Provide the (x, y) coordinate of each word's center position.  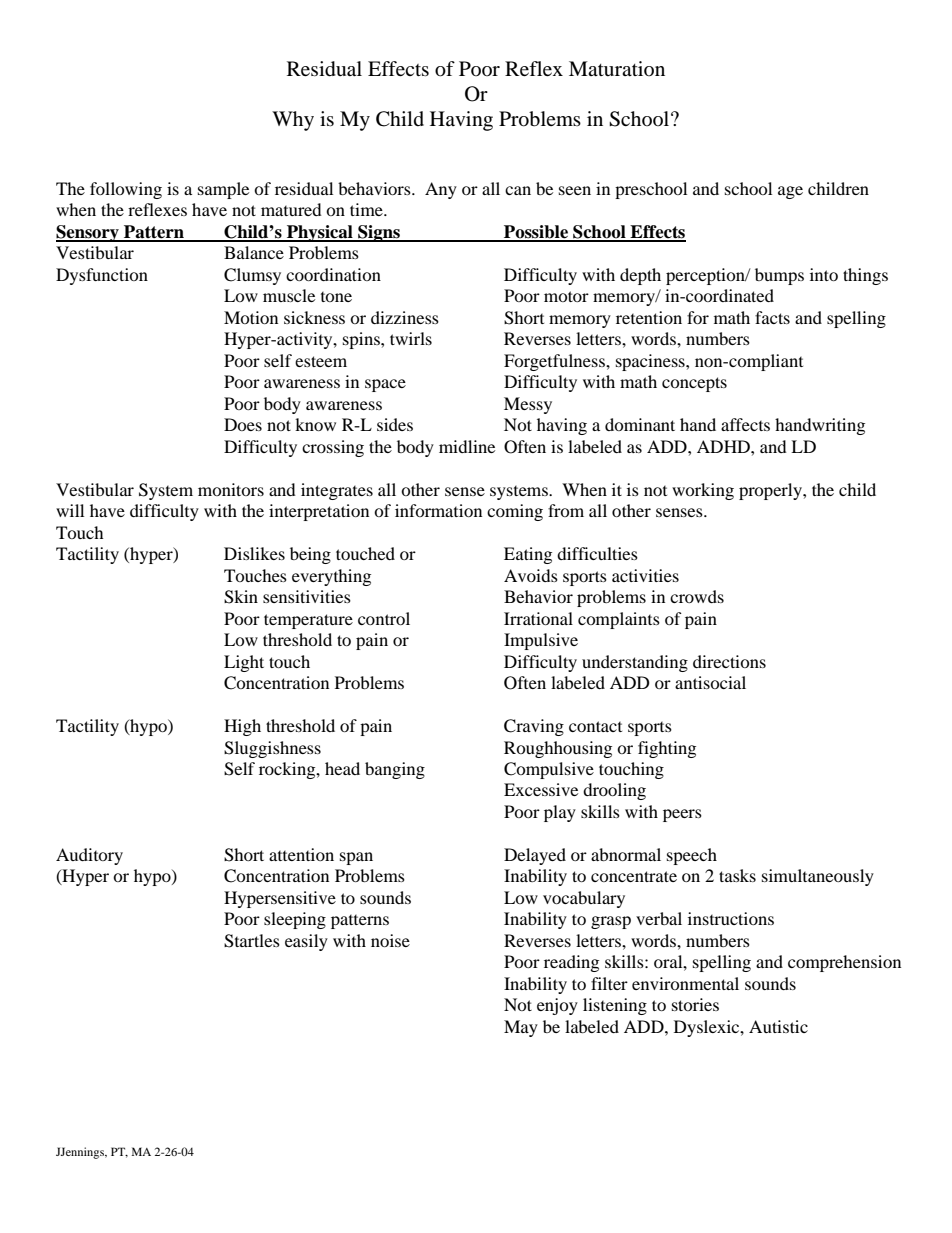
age (790, 192)
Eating (528, 555)
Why (293, 121)
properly (771, 491)
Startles (252, 941)
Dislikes (254, 553)
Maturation (617, 68)
